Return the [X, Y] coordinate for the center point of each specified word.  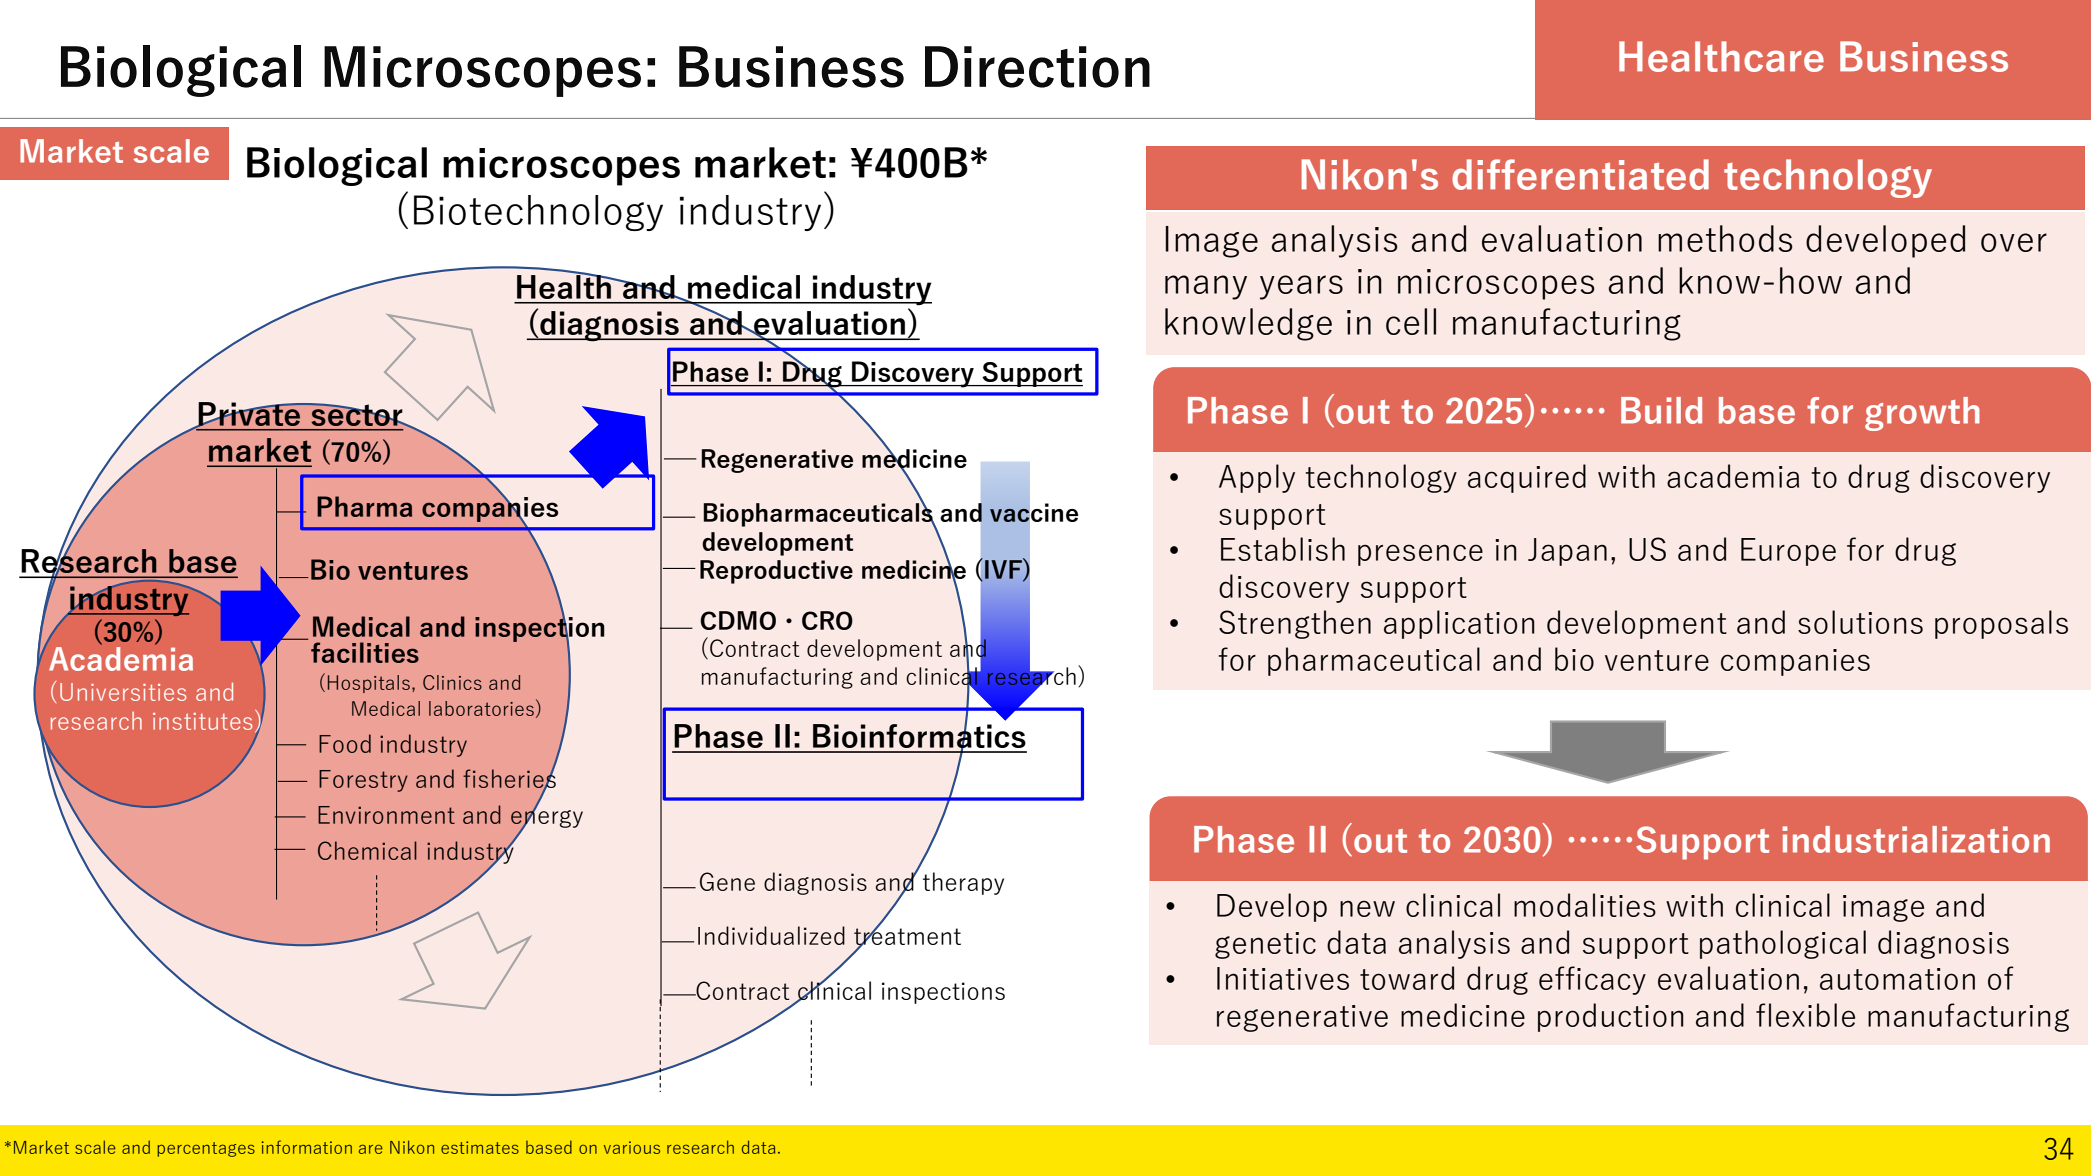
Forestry [363, 781]
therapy [963, 883]
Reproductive [776, 572]
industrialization [1916, 839]
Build [1661, 410]
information [307, 1147]
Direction [1037, 67]
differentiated [1580, 174]
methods [1725, 238]
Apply [1257, 478]
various [632, 1147]
